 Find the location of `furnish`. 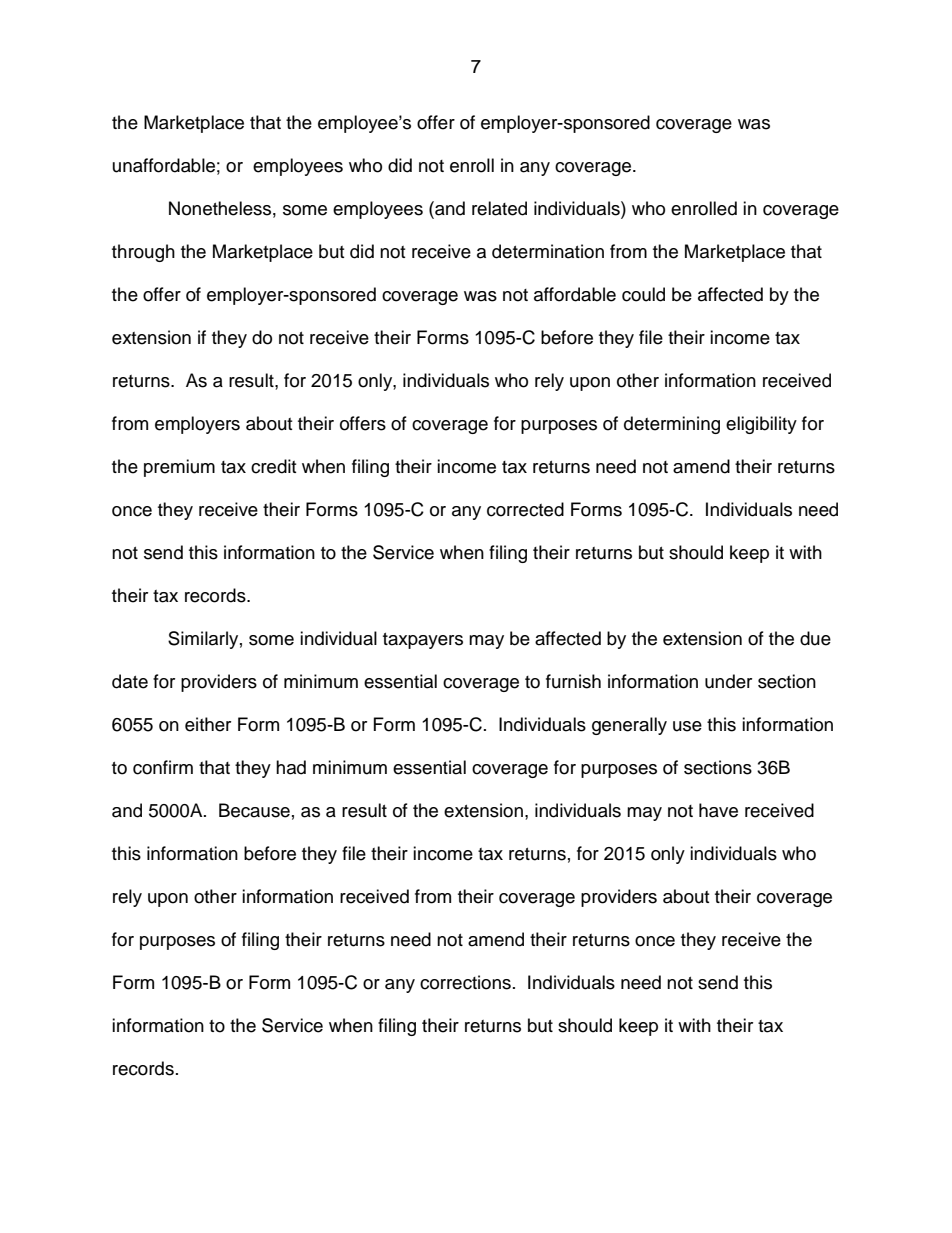

furnish is located at coordinates (573, 681).
